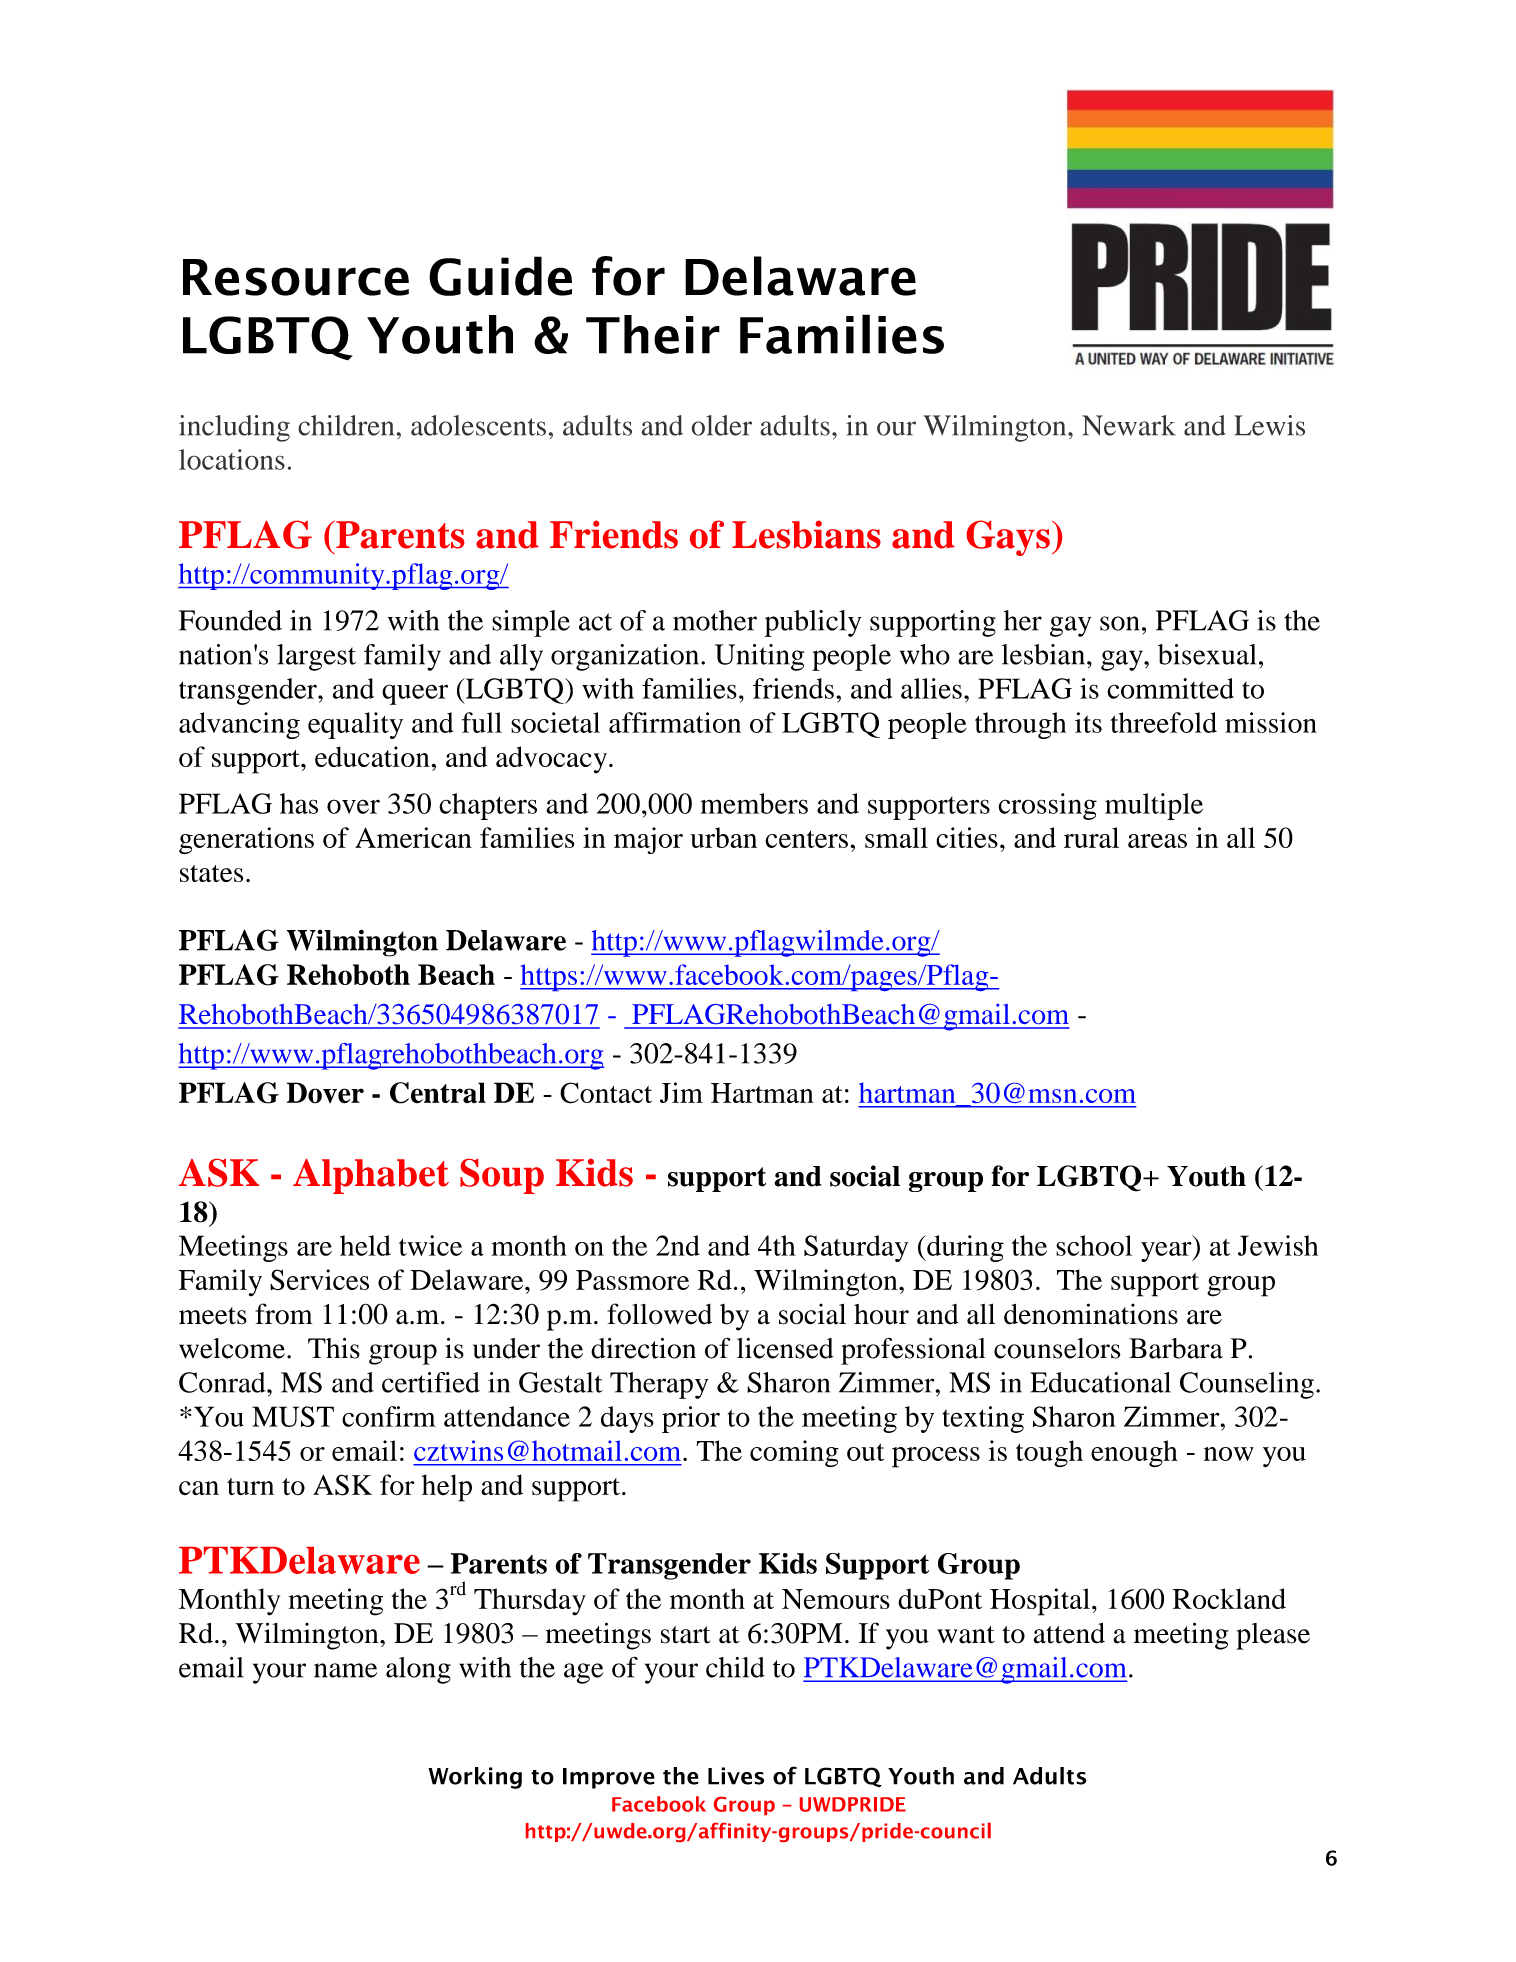 This screenshot has height=1962, width=1516. What do you see at coordinates (653, 334) in the screenshot?
I see `Their` at bounding box center [653, 334].
